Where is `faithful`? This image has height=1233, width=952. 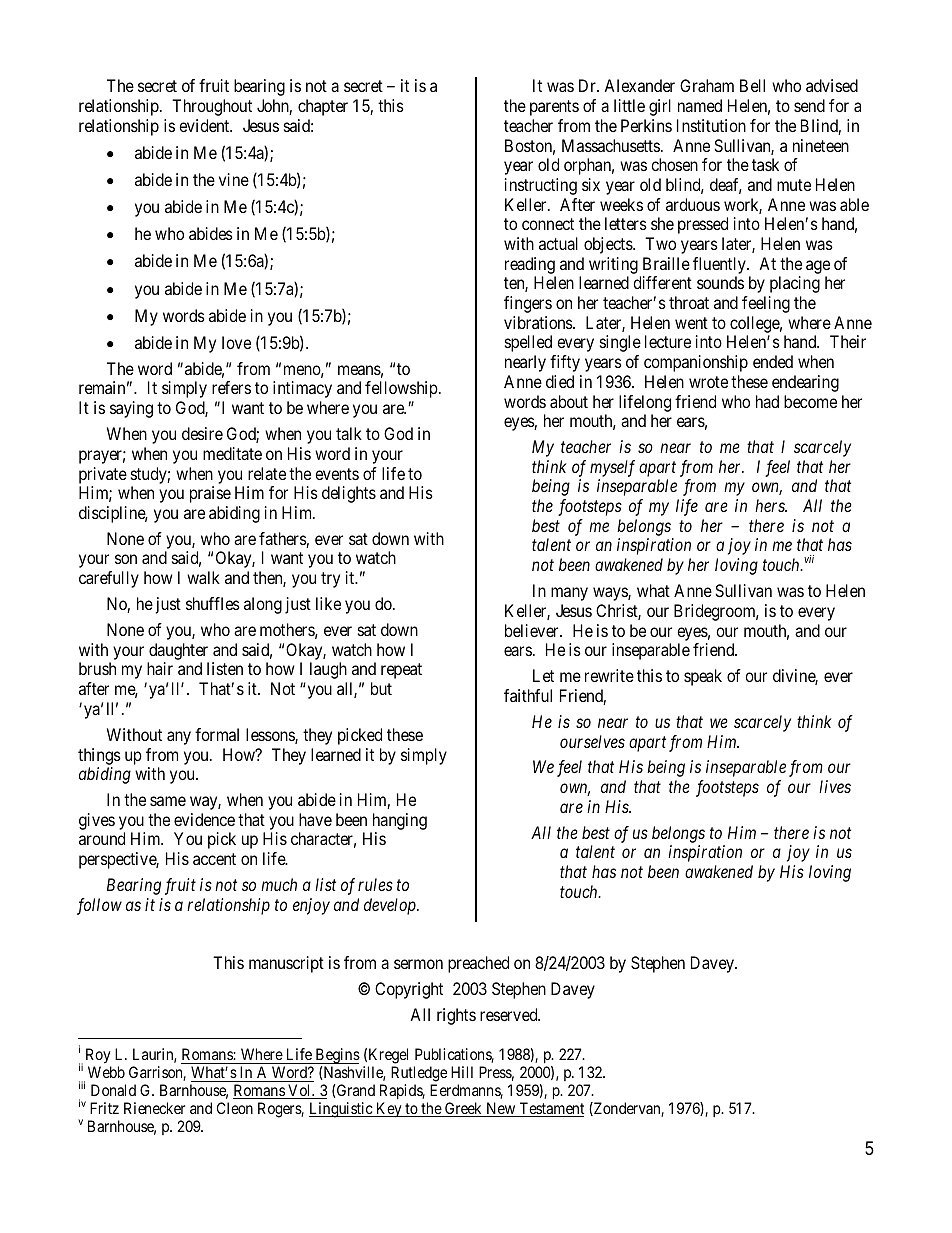 faithful is located at coordinates (528, 695).
